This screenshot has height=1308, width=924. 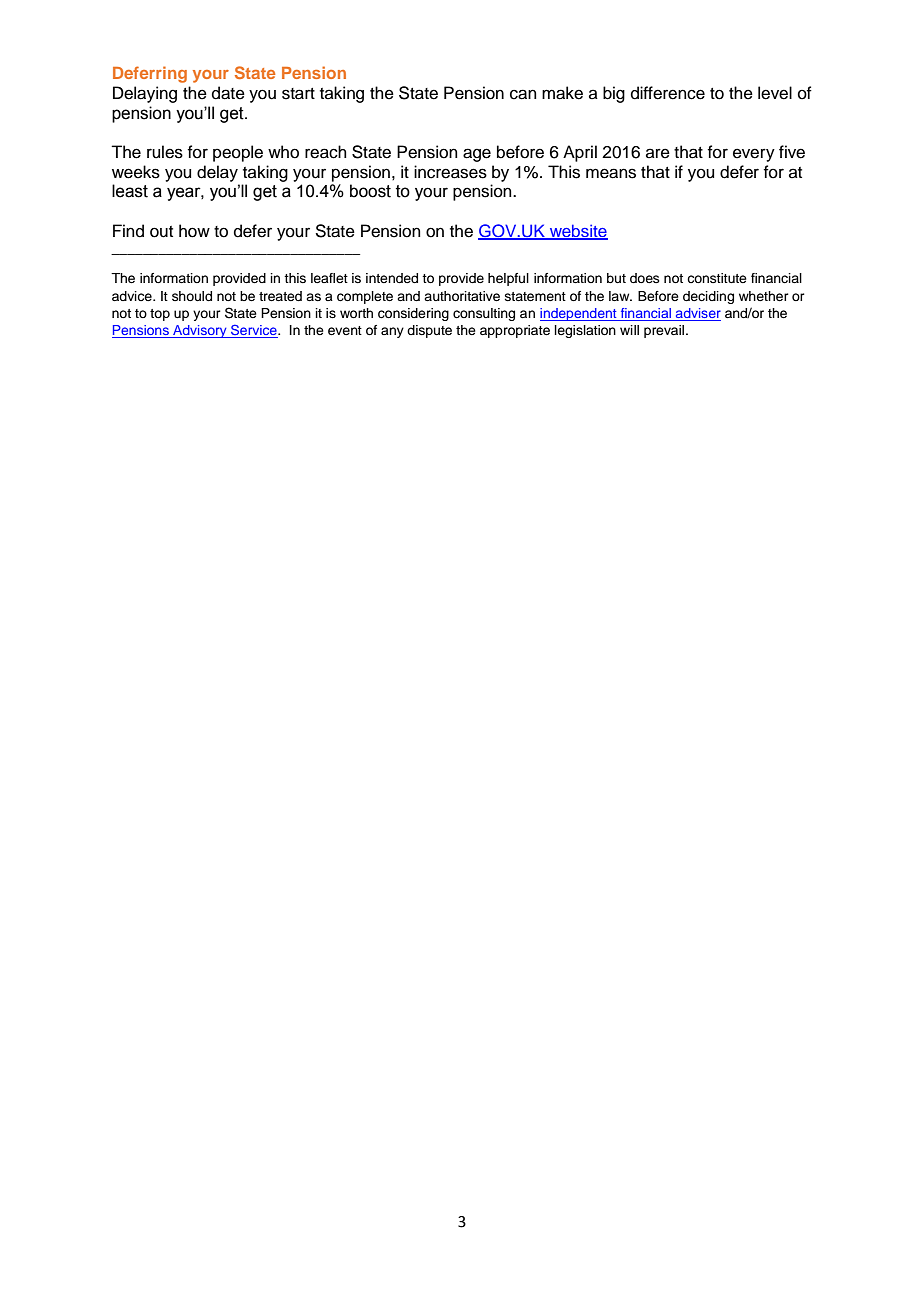 I want to click on can, so click(x=523, y=94).
